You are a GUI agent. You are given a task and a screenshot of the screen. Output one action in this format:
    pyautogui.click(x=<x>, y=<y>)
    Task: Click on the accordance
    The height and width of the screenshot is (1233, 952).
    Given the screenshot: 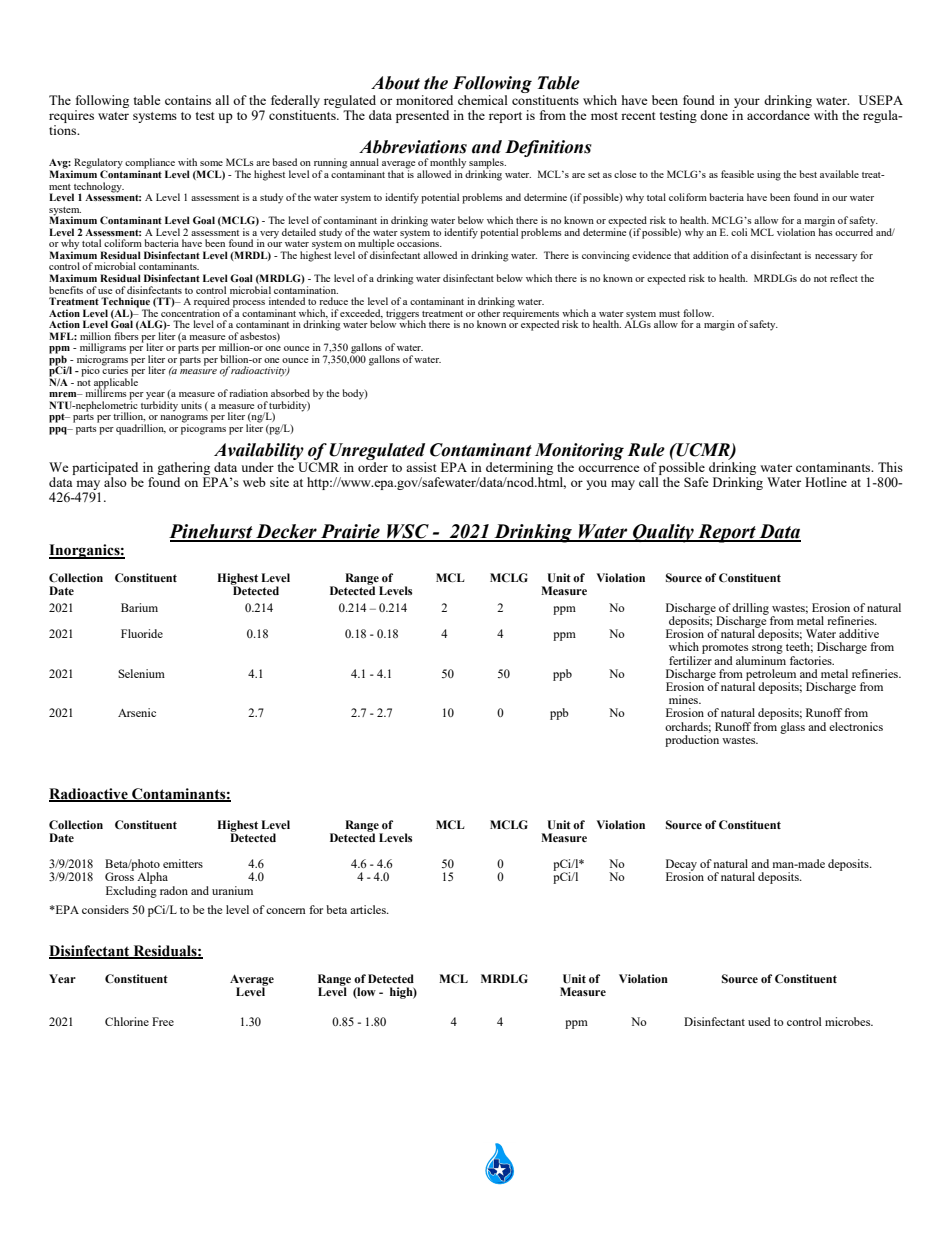 What is the action you would take?
    pyautogui.click(x=778, y=115)
